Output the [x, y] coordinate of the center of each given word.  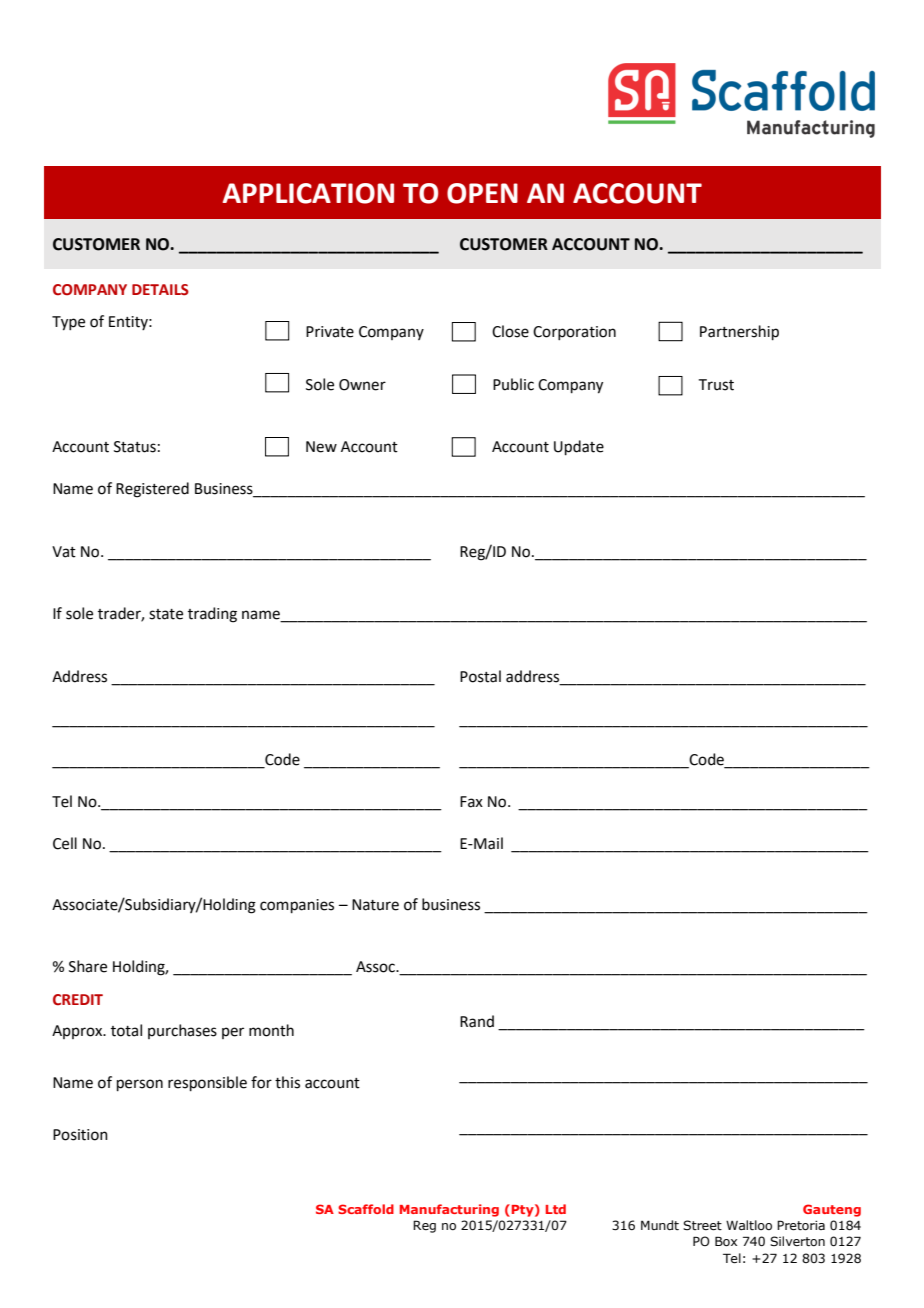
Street [702, 1225]
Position [80, 1135]
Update [579, 447]
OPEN [482, 193]
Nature [375, 905]
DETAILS [160, 290]
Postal [480, 676]
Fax [471, 802]
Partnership [739, 332]
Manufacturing [449, 1210]
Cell [65, 843]
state [166, 614]
